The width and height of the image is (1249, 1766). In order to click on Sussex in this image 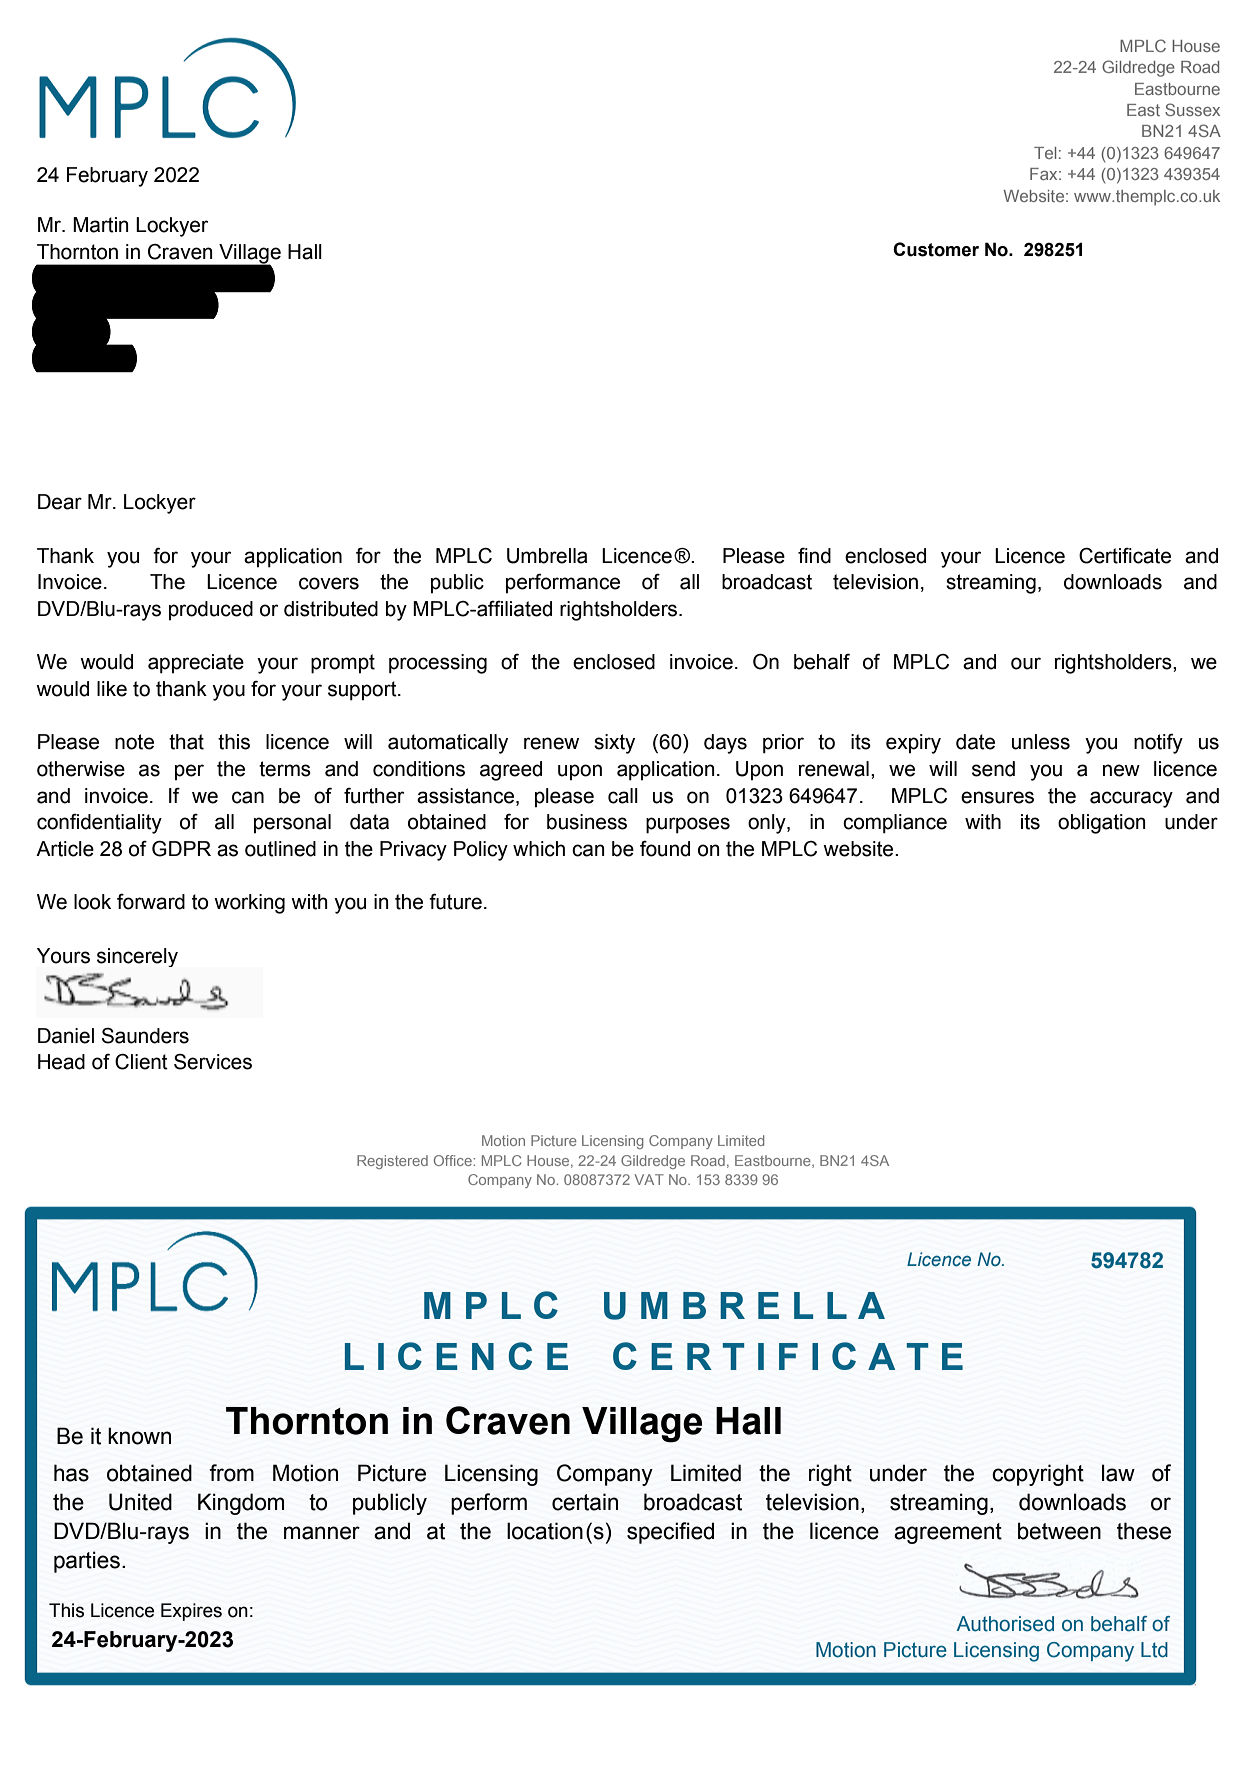, I will do `click(1192, 109)`.
